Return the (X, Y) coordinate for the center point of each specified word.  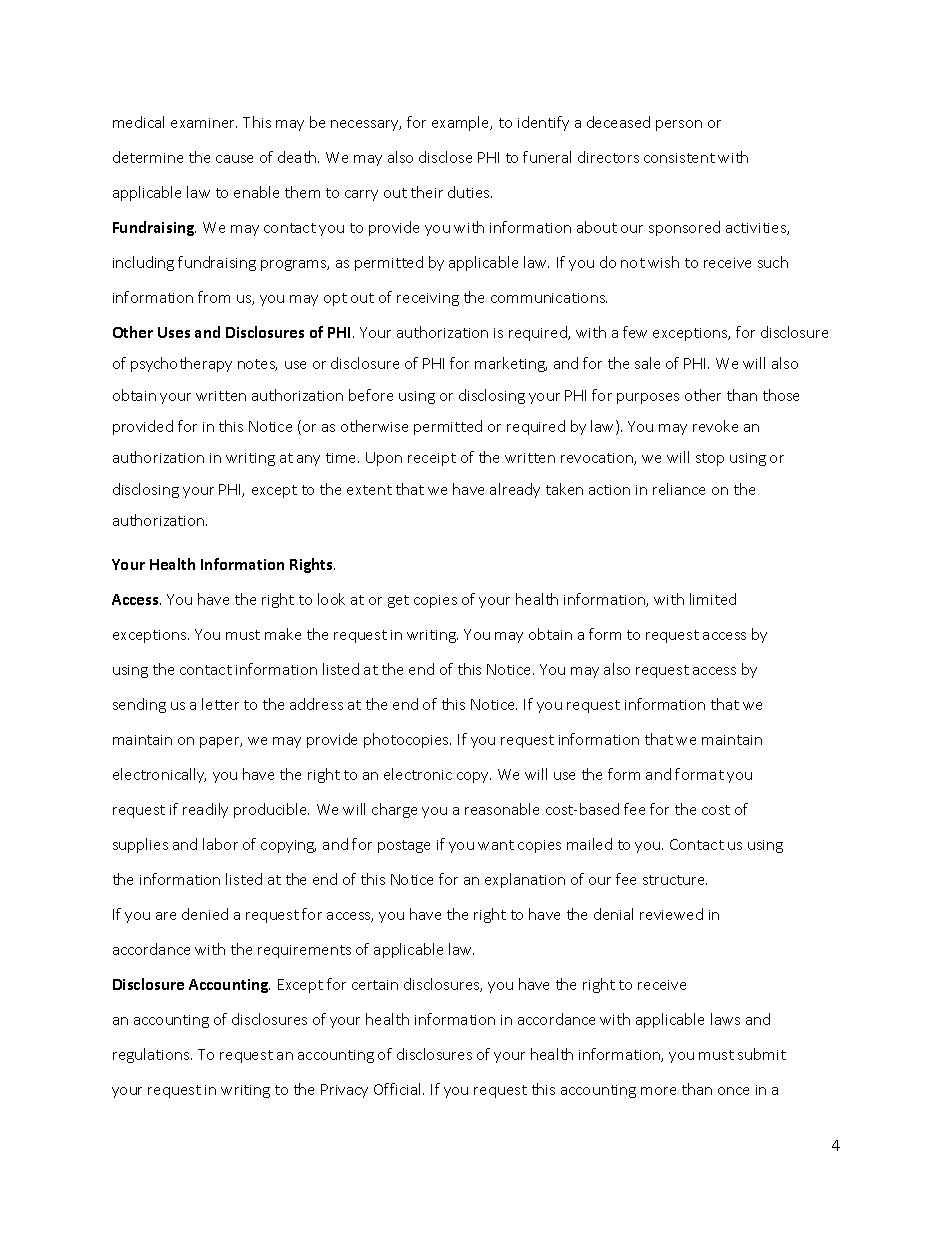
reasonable (502, 809)
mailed (589, 844)
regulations (152, 1055)
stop (710, 459)
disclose (445, 157)
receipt (432, 459)
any (308, 460)
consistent (679, 158)
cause (234, 159)
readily (205, 810)
